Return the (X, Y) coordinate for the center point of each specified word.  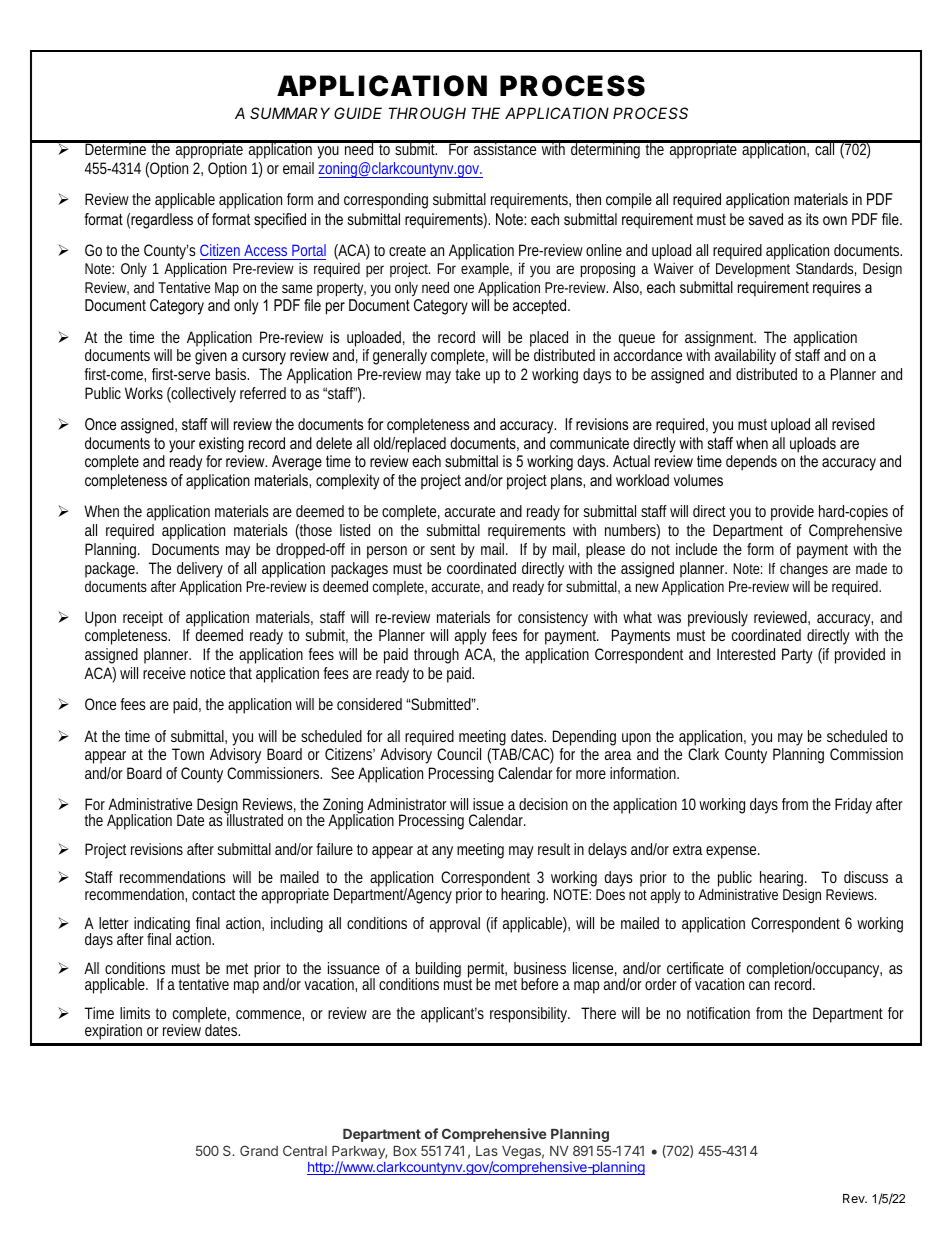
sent (442, 549)
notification (718, 1013)
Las (487, 1151)
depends (751, 463)
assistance (504, 148)
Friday (853, 806)
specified (280, 221)
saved (766, 219)
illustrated (254, 819)
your (182, 446)
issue (488, 804)
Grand (259, 1150)
